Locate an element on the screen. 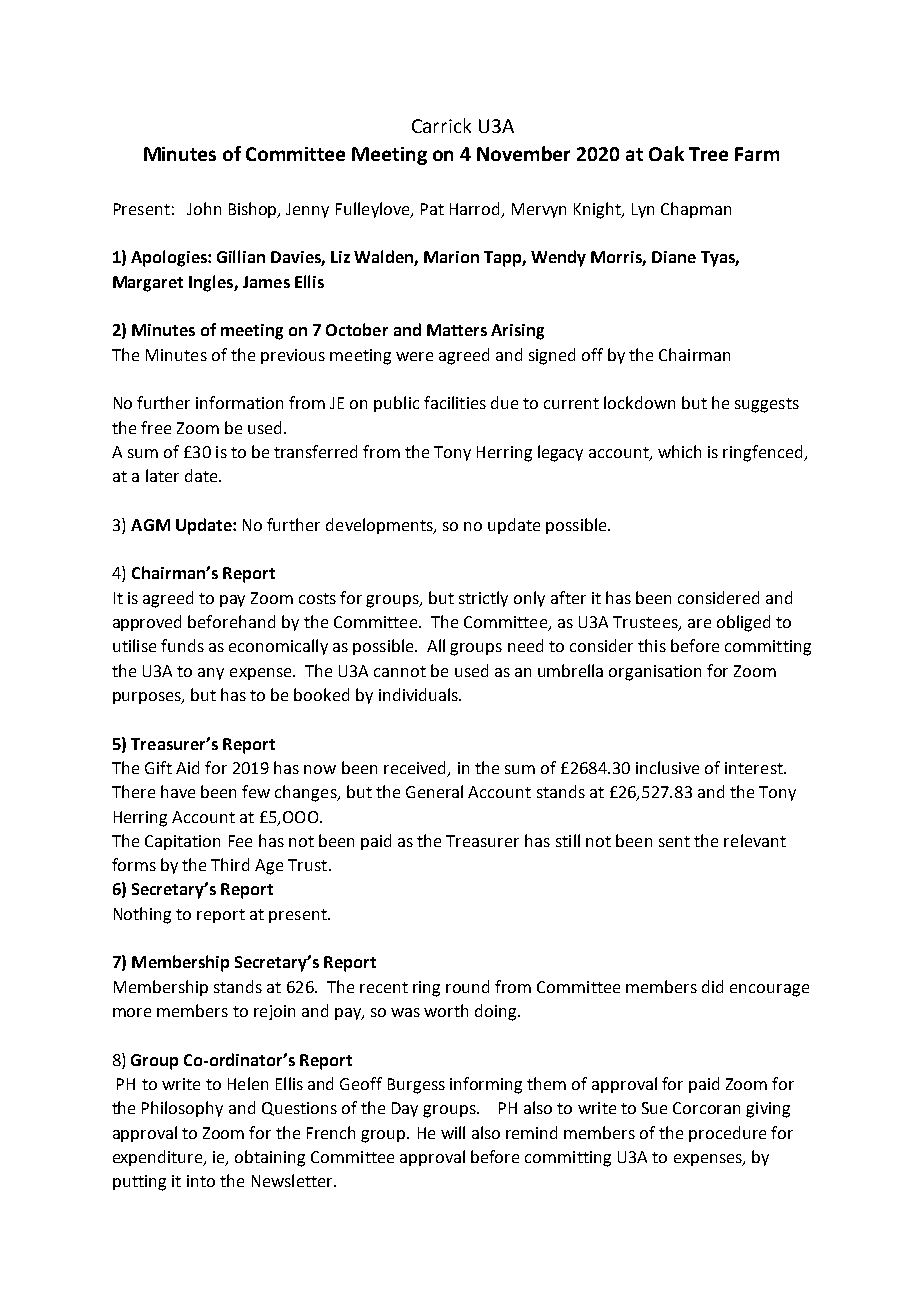 This screenshot has width=924, height=1308. will is located at coordinates (453, 1132).
